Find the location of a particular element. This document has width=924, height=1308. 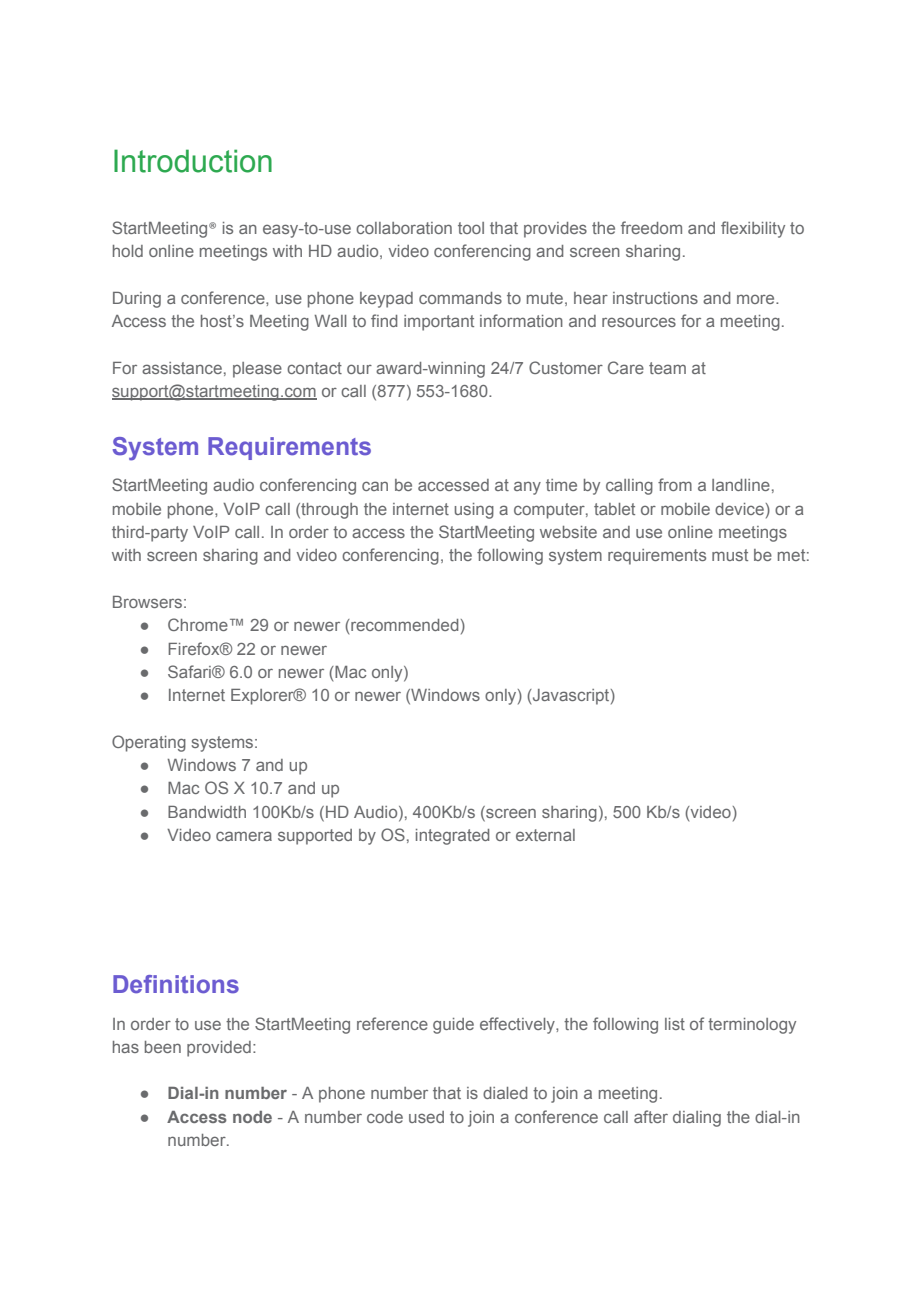

provided is located at coordinates (219, 1049).
